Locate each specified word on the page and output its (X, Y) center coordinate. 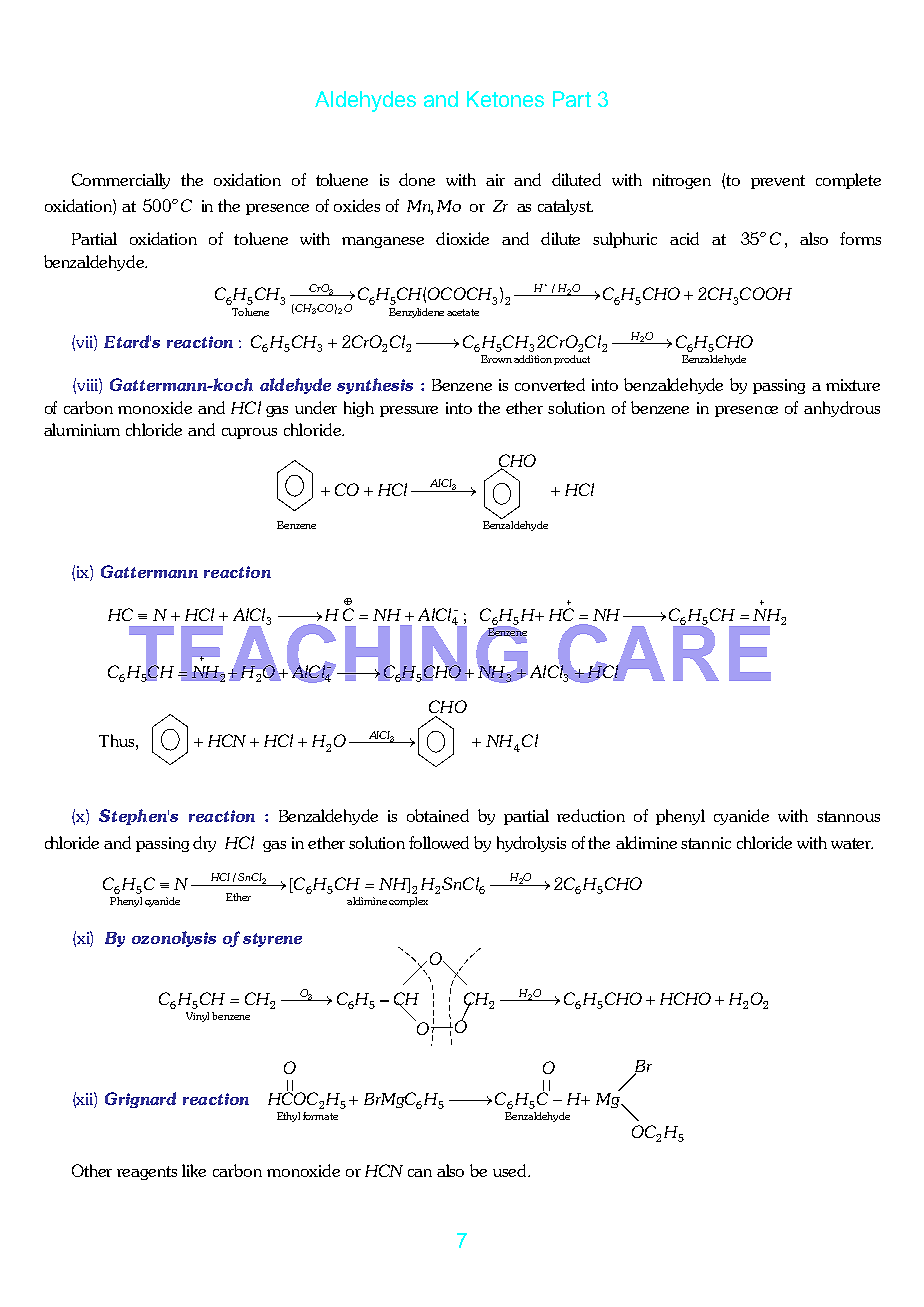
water (852, 843)
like (194, 1170)
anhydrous (842, 409)
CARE (663, 652)
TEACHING (329, 652)
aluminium (82, 429)
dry (204, 844)
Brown (496, 359)
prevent (778, 182)
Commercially (121, 181)
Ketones (505, 99)
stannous (848, 816)
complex (408, 902)
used (511, 1170)
